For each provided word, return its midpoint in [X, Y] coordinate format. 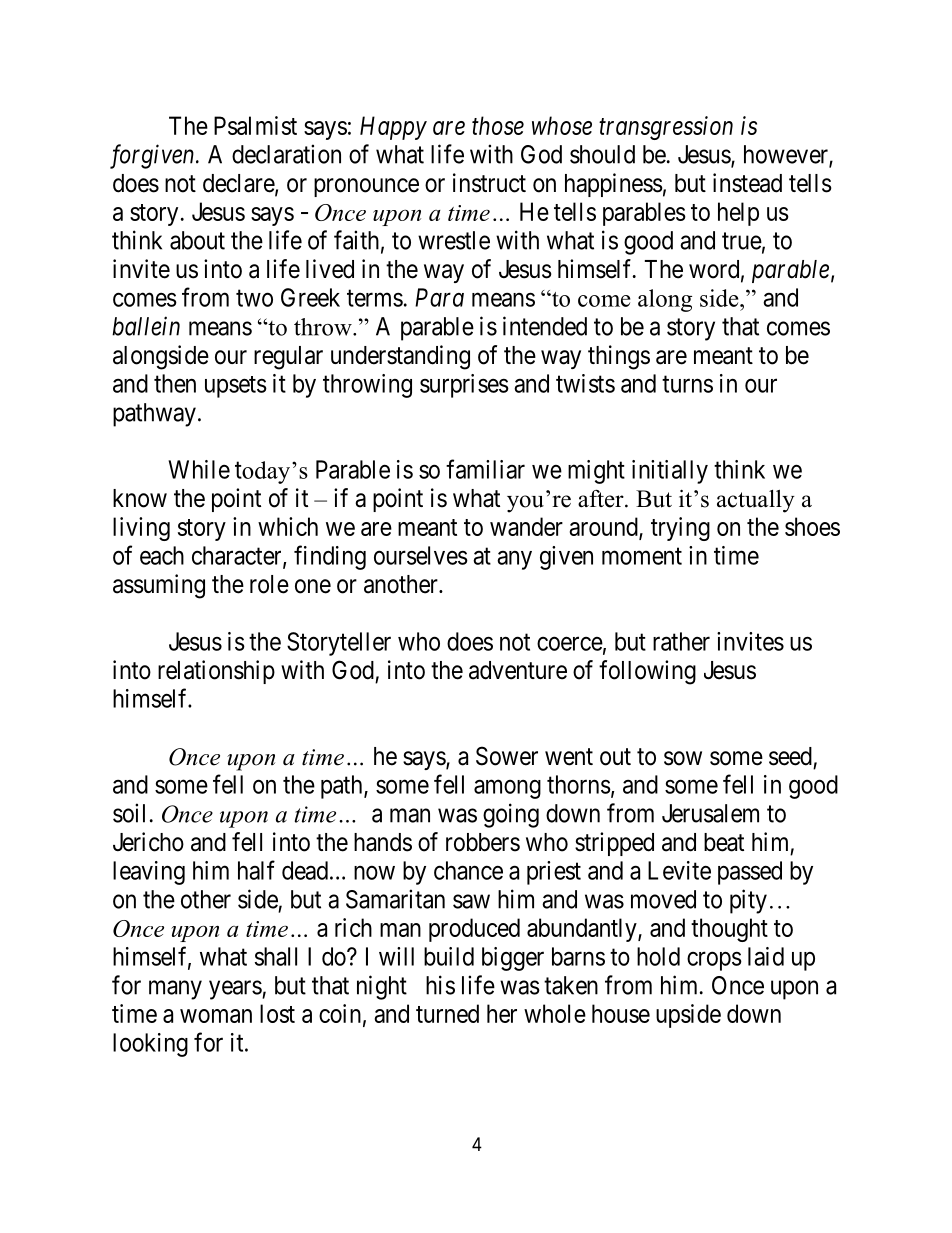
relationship [216, 672]
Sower [507, 756]
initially [670, 472]
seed [790, 756]
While [199, 469]
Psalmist [255, 125]
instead [747, 183]
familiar [485, 469]
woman [216, 1016]
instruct [489, 183]
